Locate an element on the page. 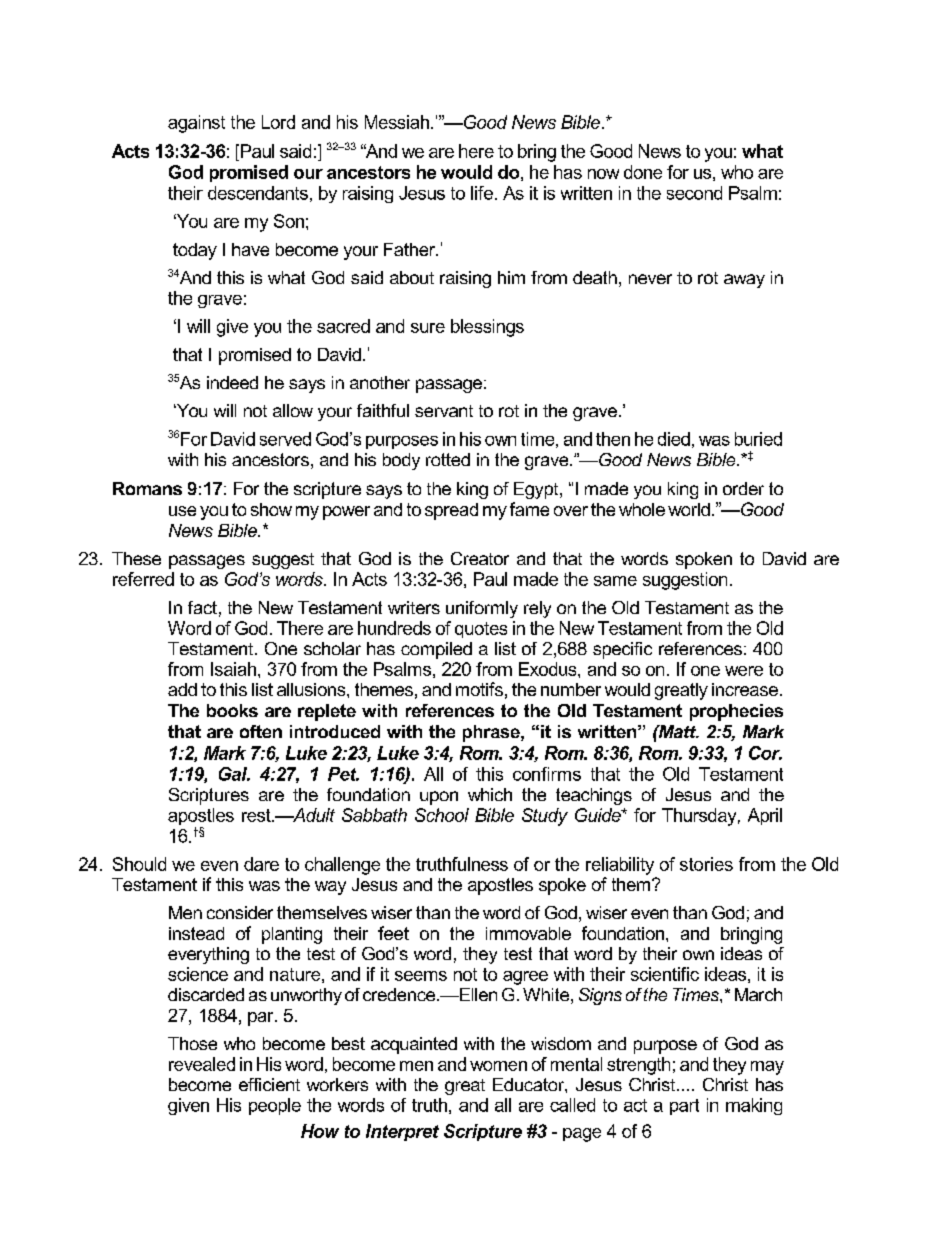  stories is located at coordinates (706, 864).
